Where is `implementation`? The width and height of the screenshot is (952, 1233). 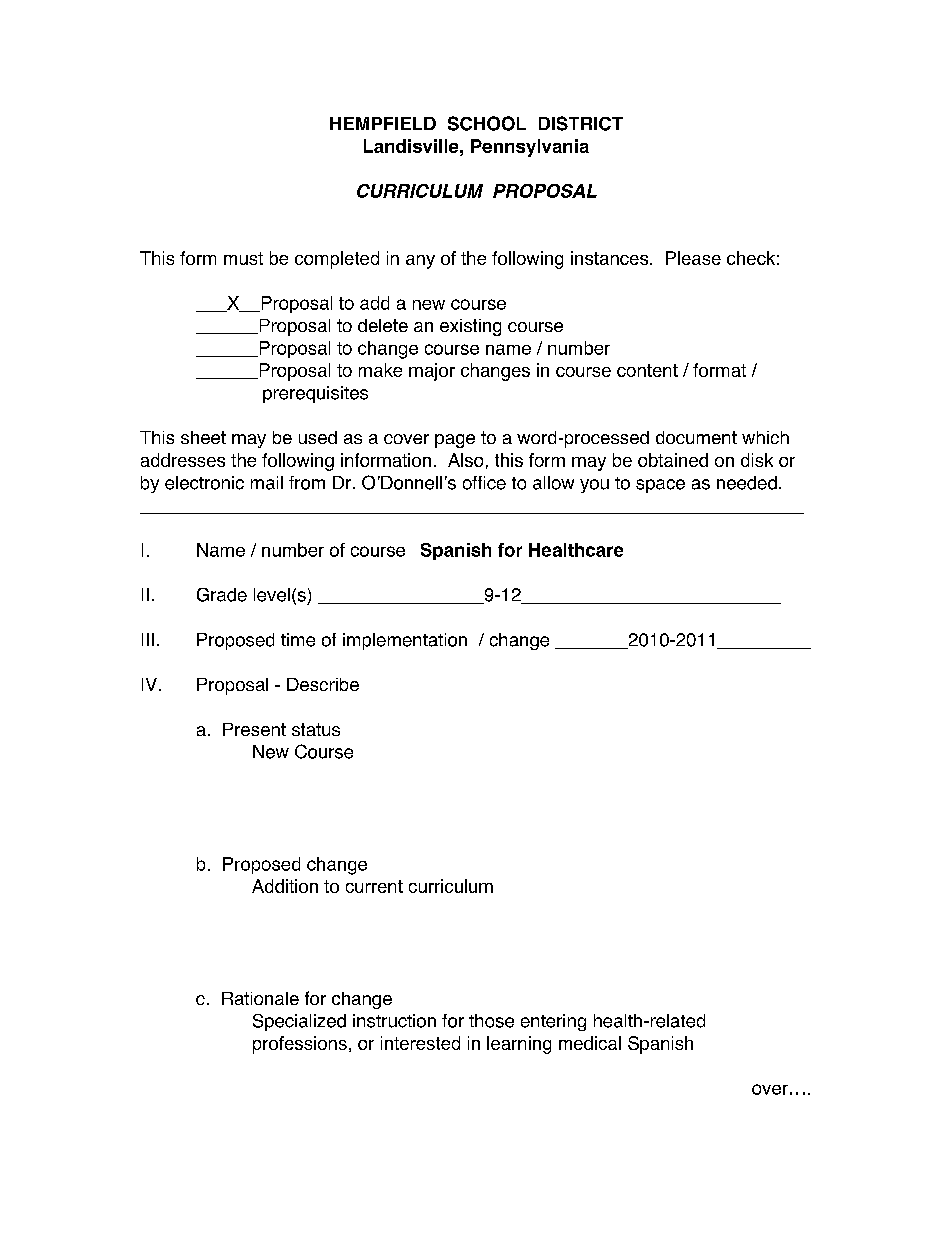 implementation is located at coordinates (405, 641).
